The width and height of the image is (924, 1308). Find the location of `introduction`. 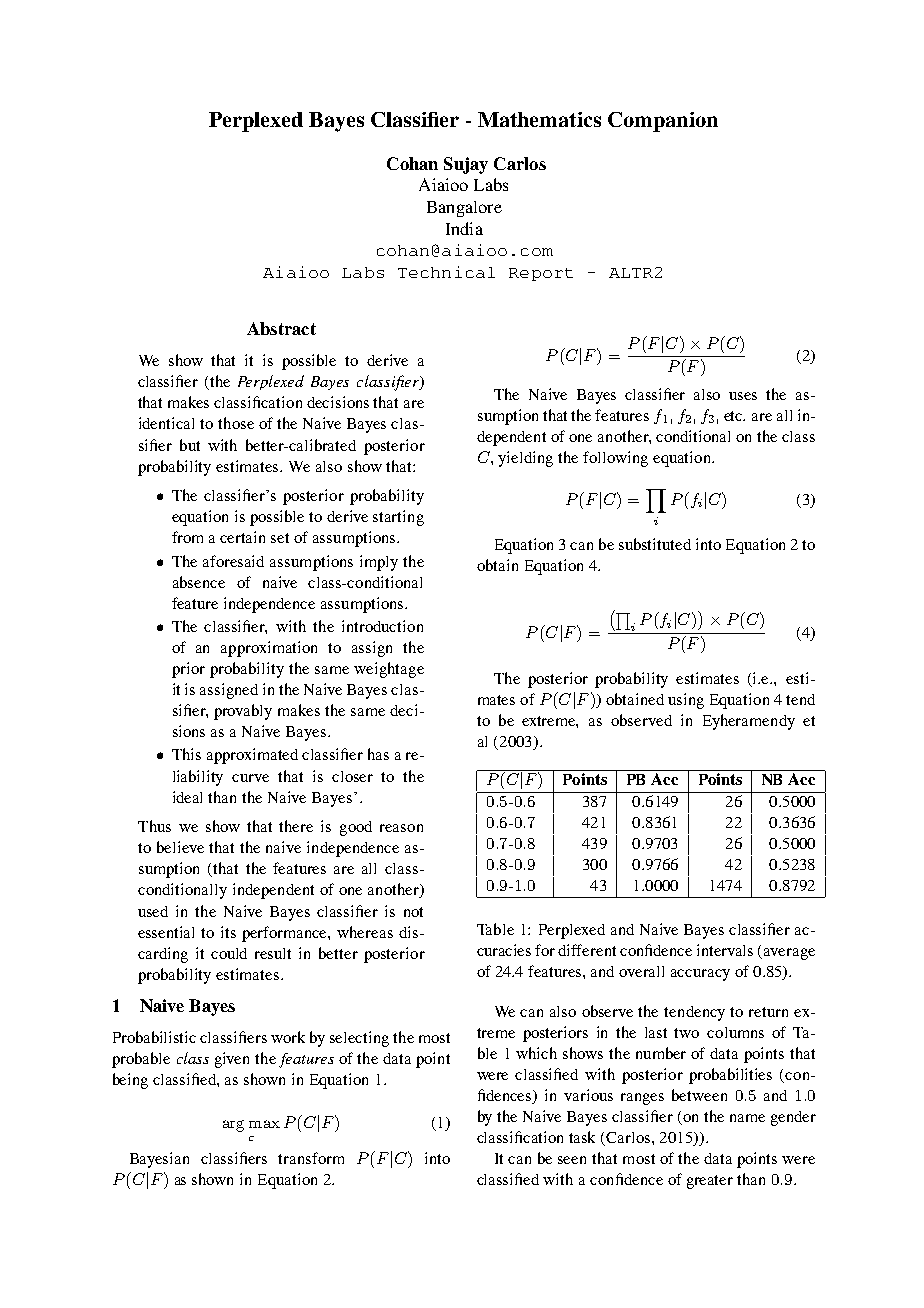

introduction is located at coordinates (382, 626).
